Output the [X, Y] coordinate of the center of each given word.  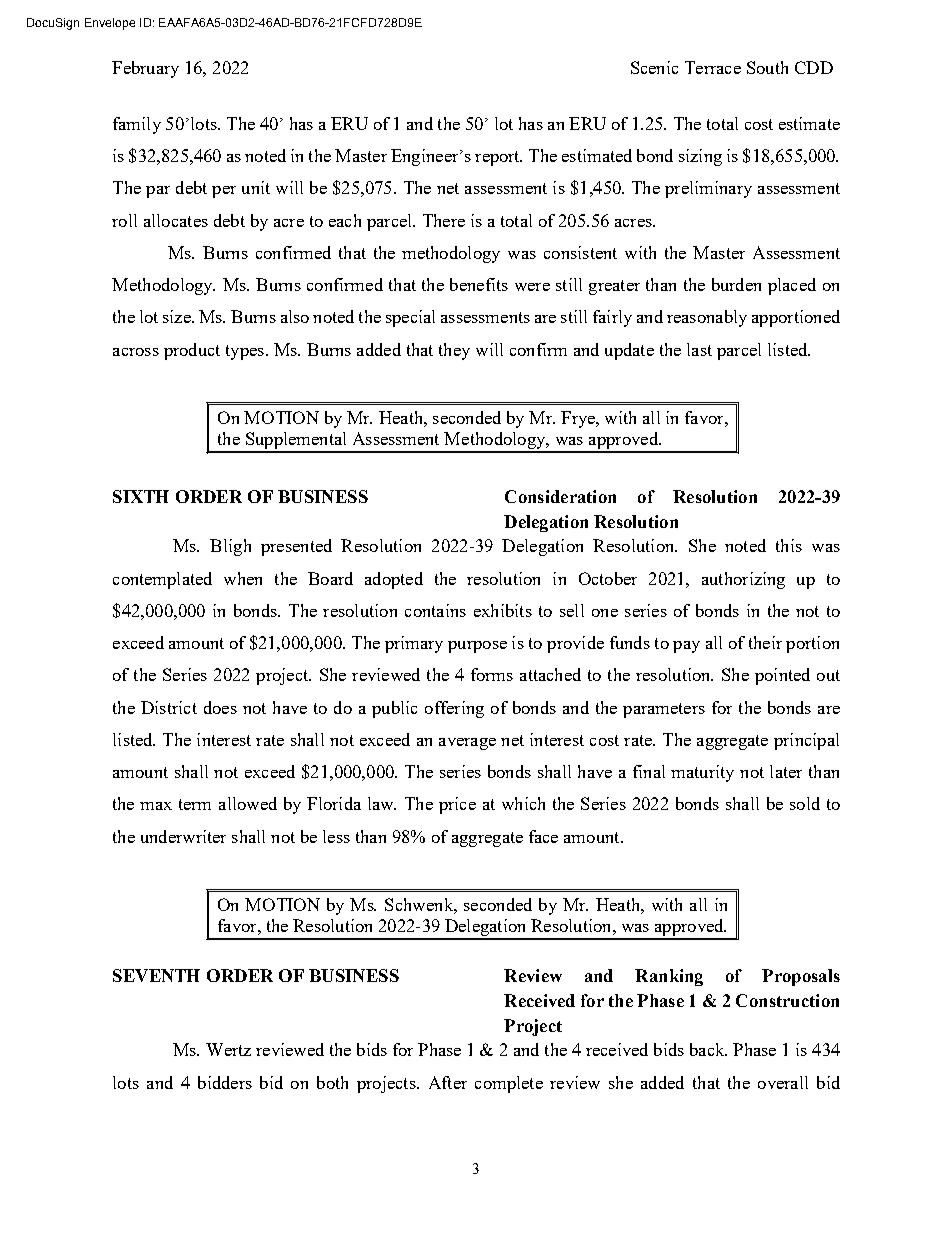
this [789, 545]
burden [736, 284]
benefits [479, 284]
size [178, 316]
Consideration [560, 496]
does [220, 707]
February [145, 69]
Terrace [713, 67]
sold [805, 803]
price [457, 805]
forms [492, 674]
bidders [225, 1082]
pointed [782, 676]
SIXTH [141, 496]
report [498, 158]
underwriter [183, 836]
